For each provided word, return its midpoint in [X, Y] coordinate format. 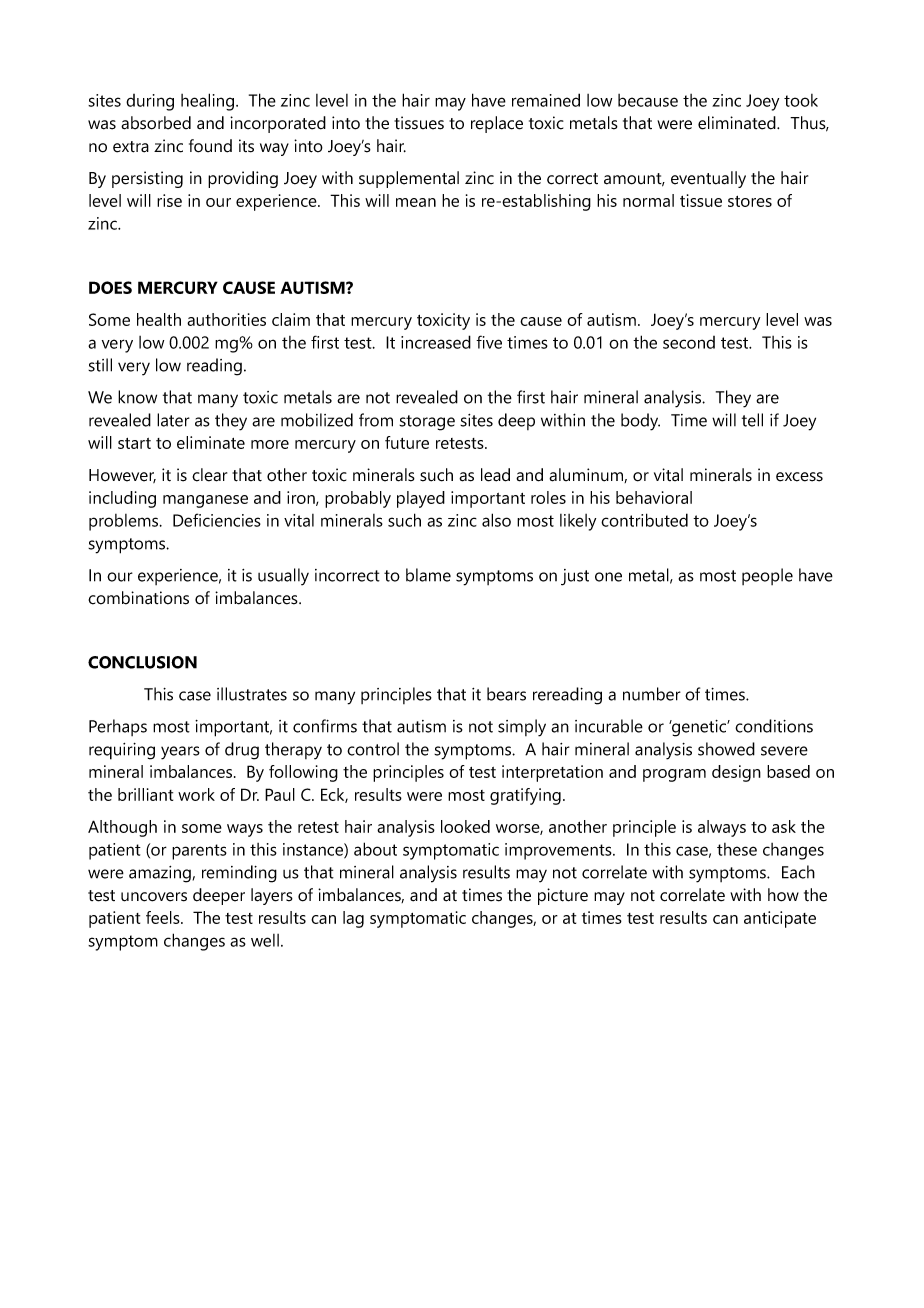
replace [497, 124]
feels [164, 917]
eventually [708, 179]
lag [353, 919]
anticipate [780, 919]
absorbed [156, 123]
